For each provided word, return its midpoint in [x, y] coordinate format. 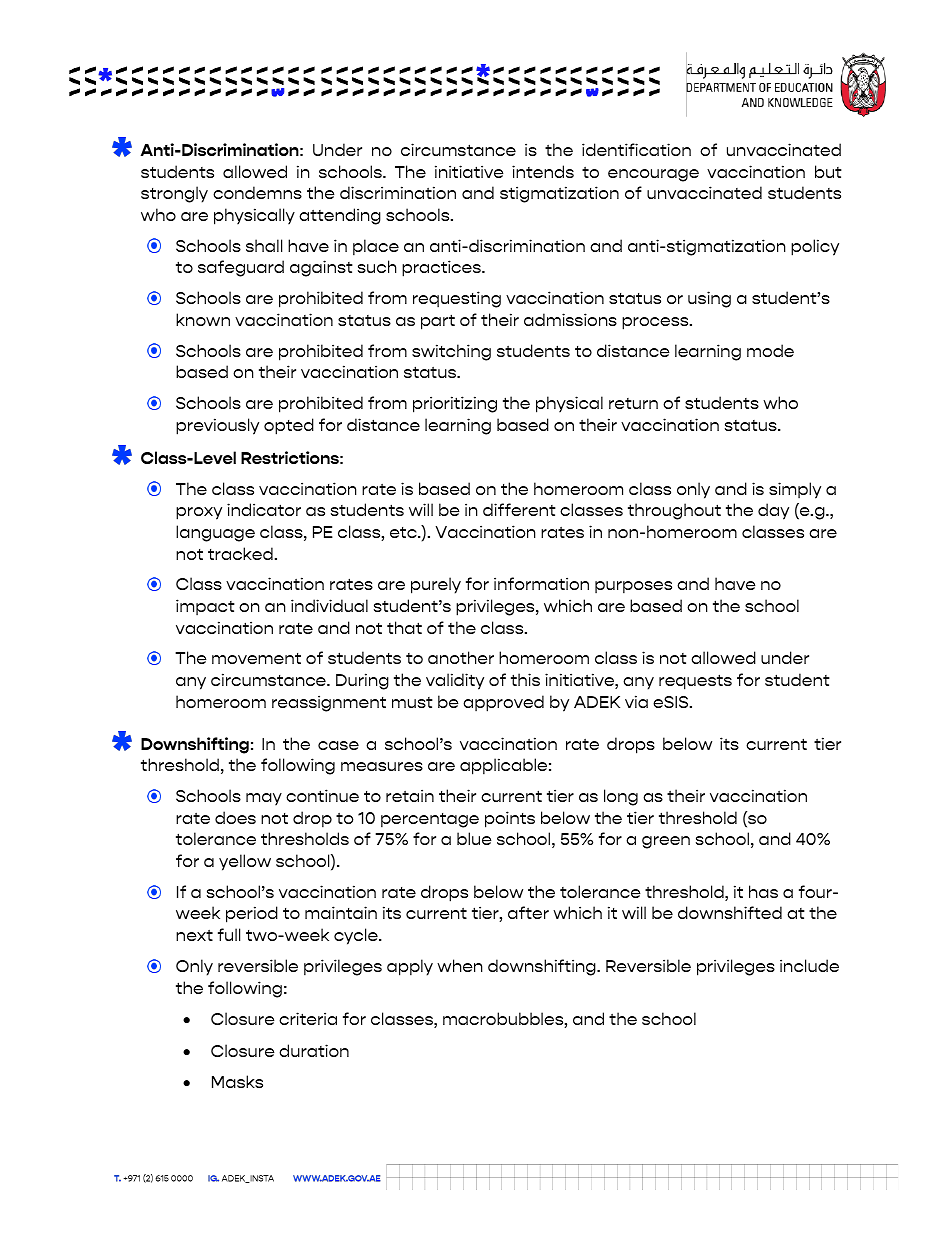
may [264, 799]
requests [695, 682]
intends [543, 171]
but [828, 171]
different [519, 509]
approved [503, 703]
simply [795, 490]
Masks [237, 1081]
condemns [257, 192]
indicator [264, 509]
